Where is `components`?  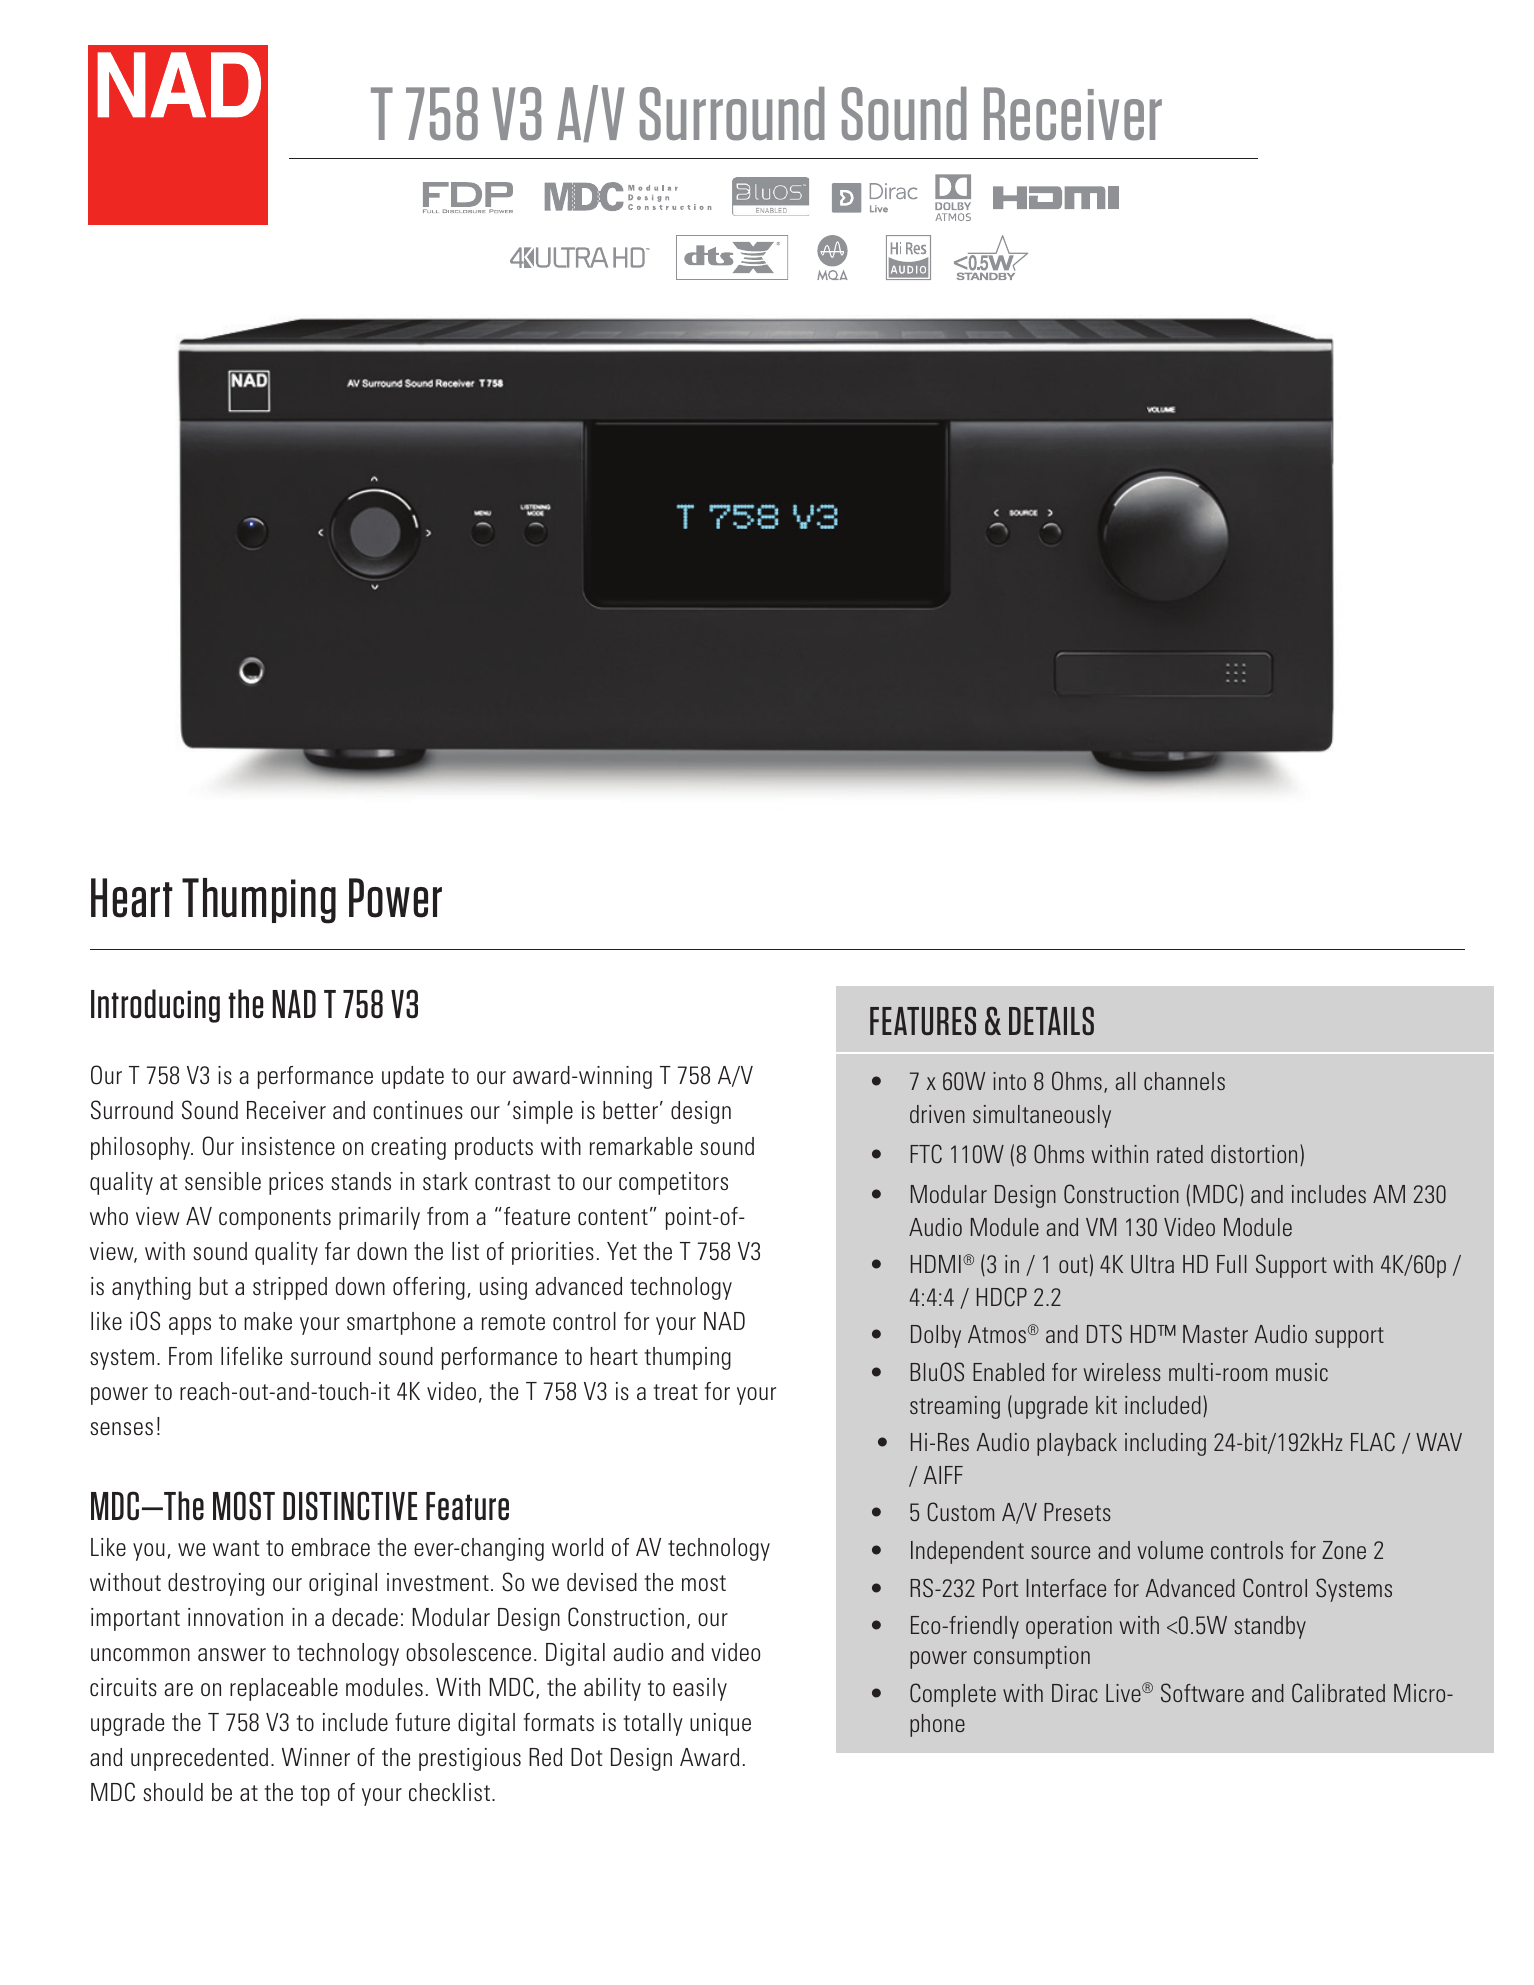
components is located at coordinates (275, 1219).
